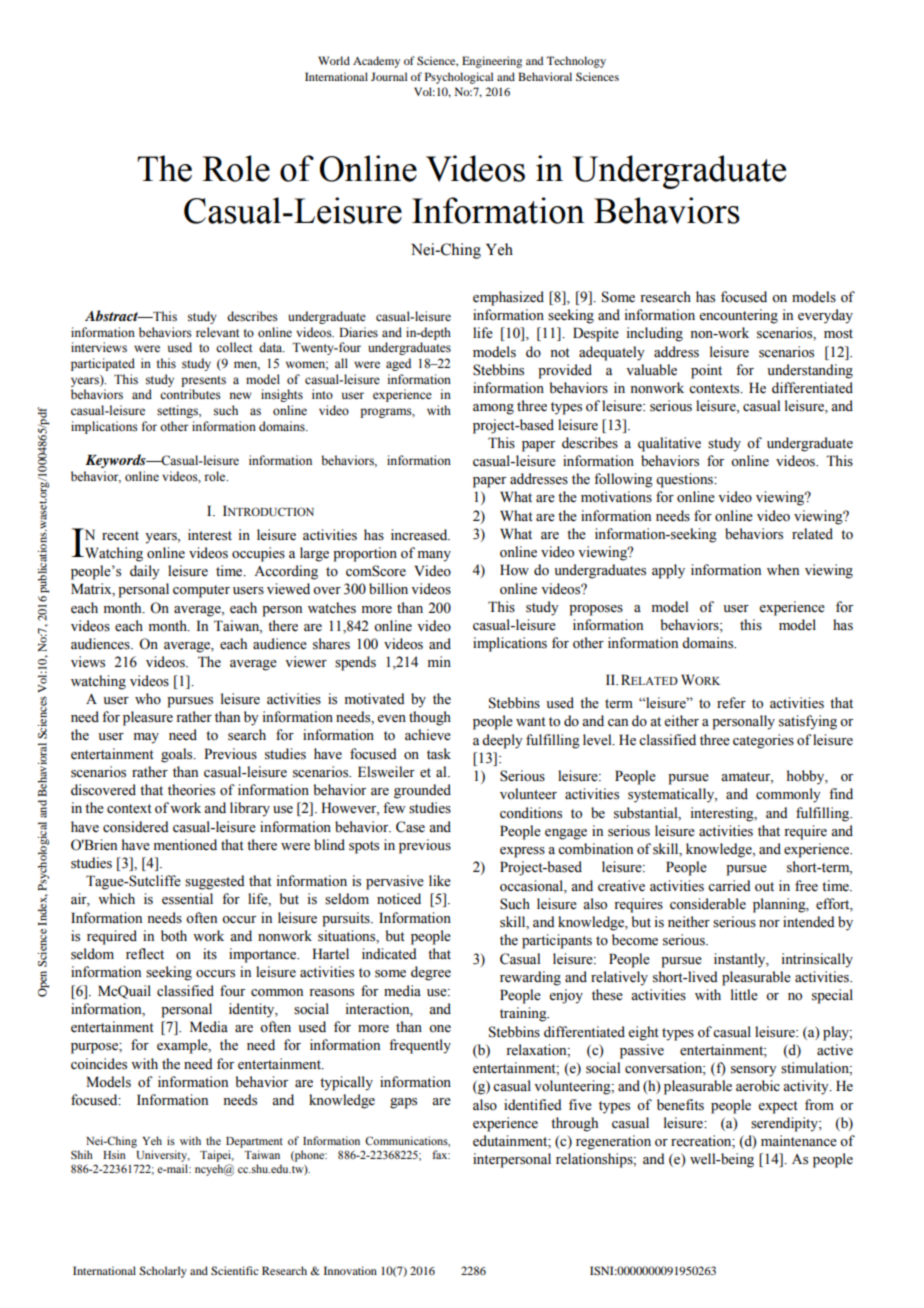 Image resolution: width=924 pixels, height=1308 pixels. What do you see at coordinates (706, 371) in the page?
I see `point` at bounding box center [706, 371].
